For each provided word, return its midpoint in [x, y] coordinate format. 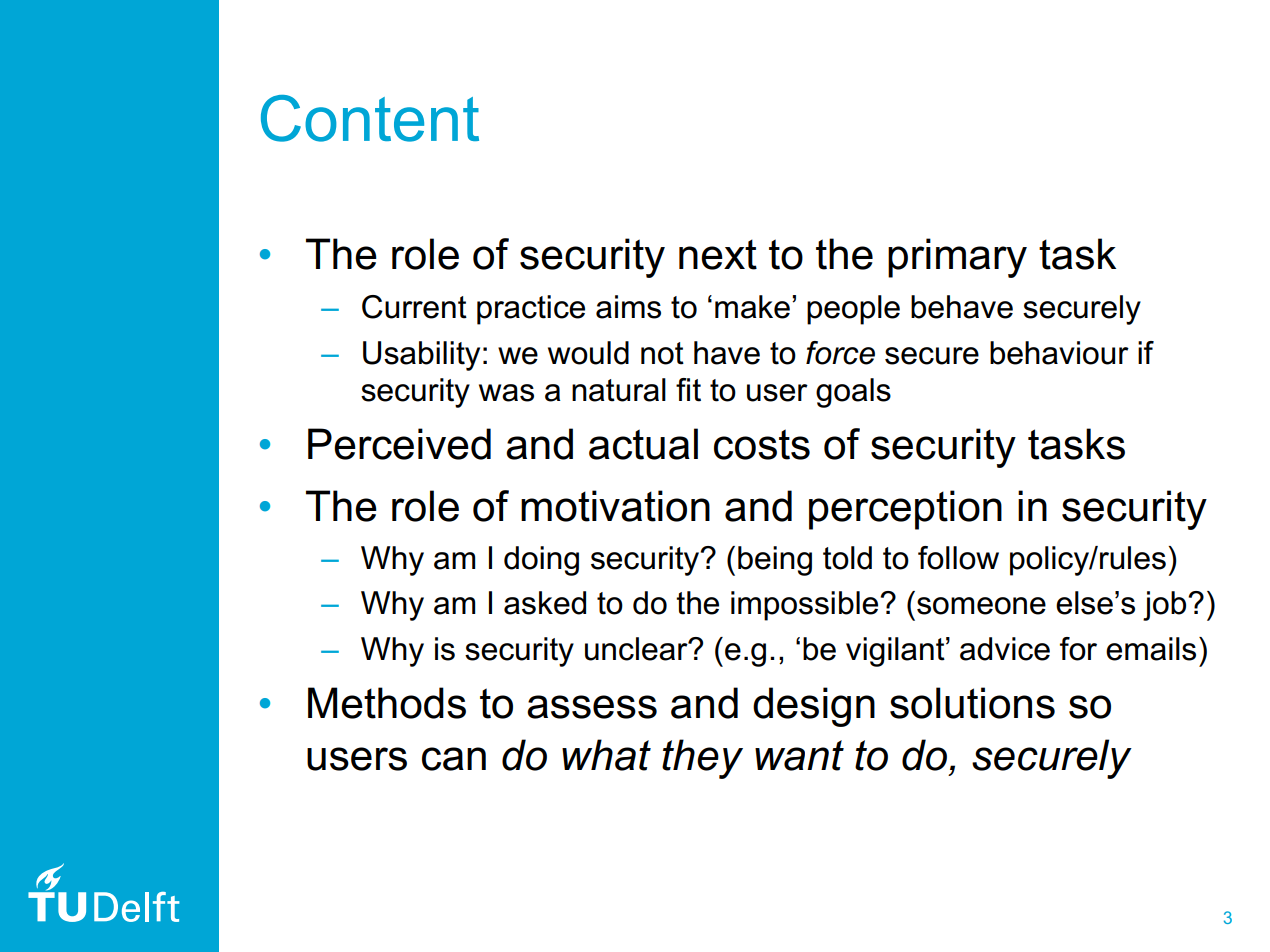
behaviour [1059, 353]
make [752, 307]
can [454, 759]
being [775, 561]
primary [957, 258]
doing [541, 561]
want [799, 755]
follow [958, 558]
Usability [421, 356]
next [718, 254]
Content [370, 118]
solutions [972, 703]
